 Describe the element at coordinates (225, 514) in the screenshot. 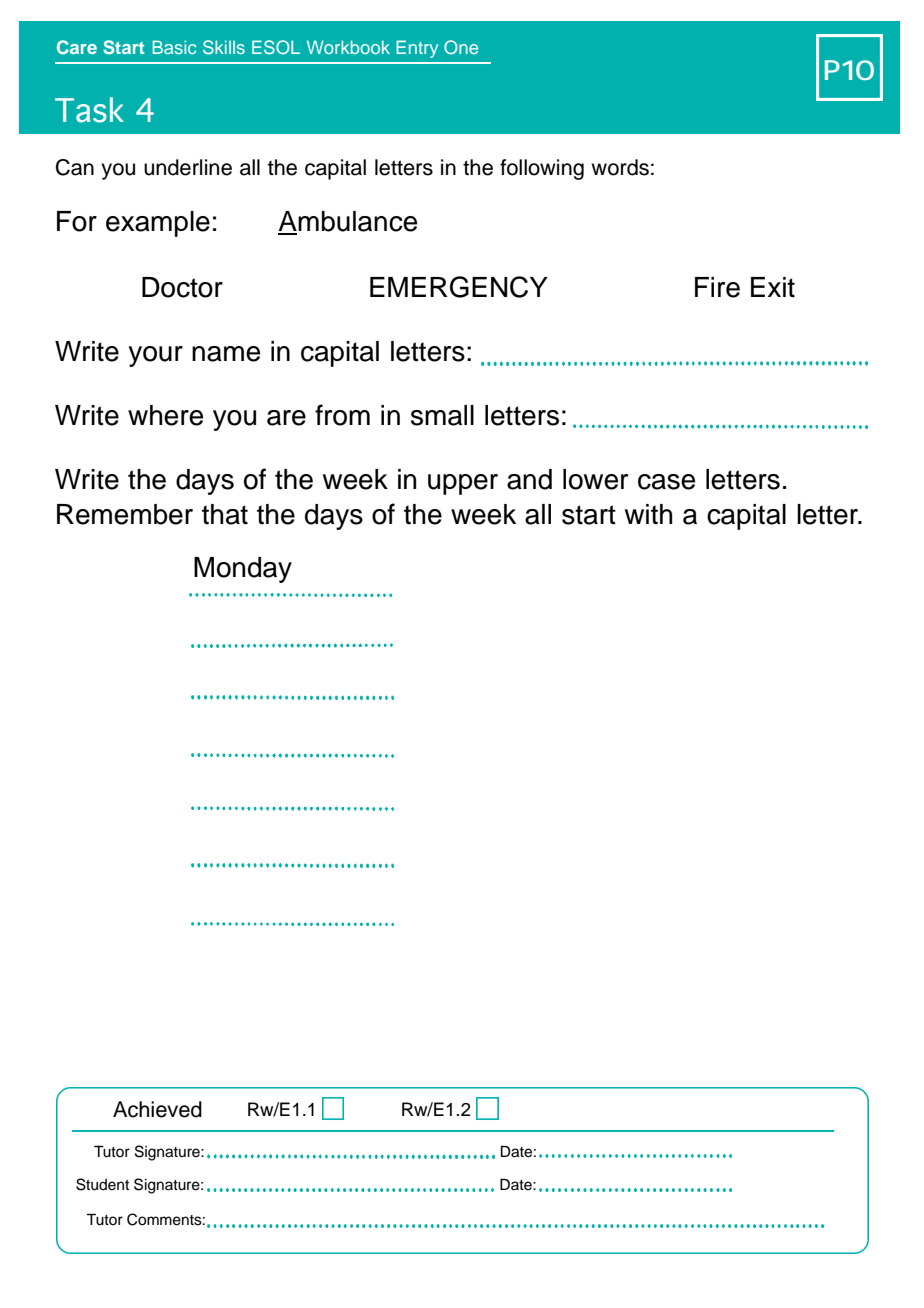

I see `that` at that location.
